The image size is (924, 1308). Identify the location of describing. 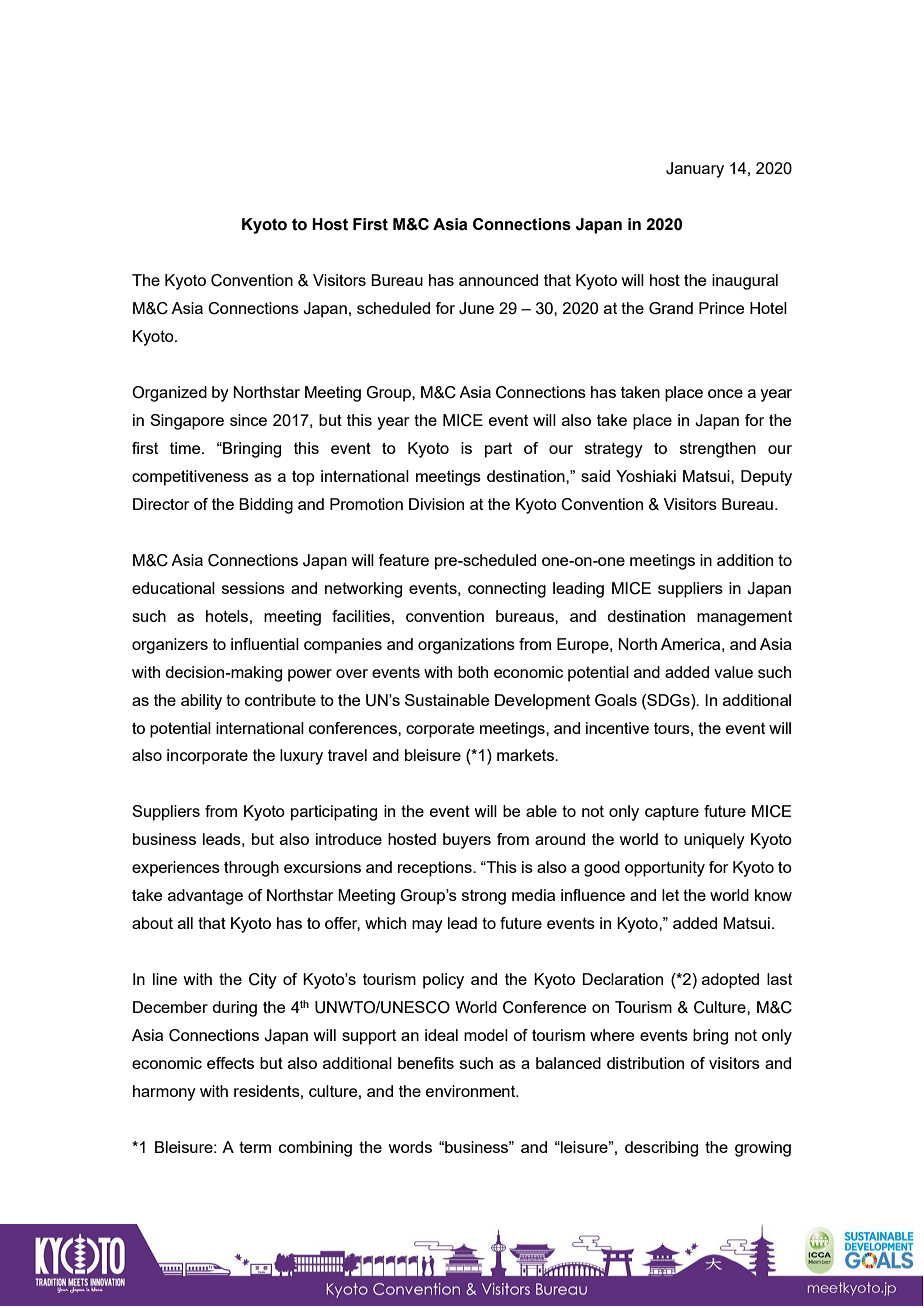
(661, 1149).
